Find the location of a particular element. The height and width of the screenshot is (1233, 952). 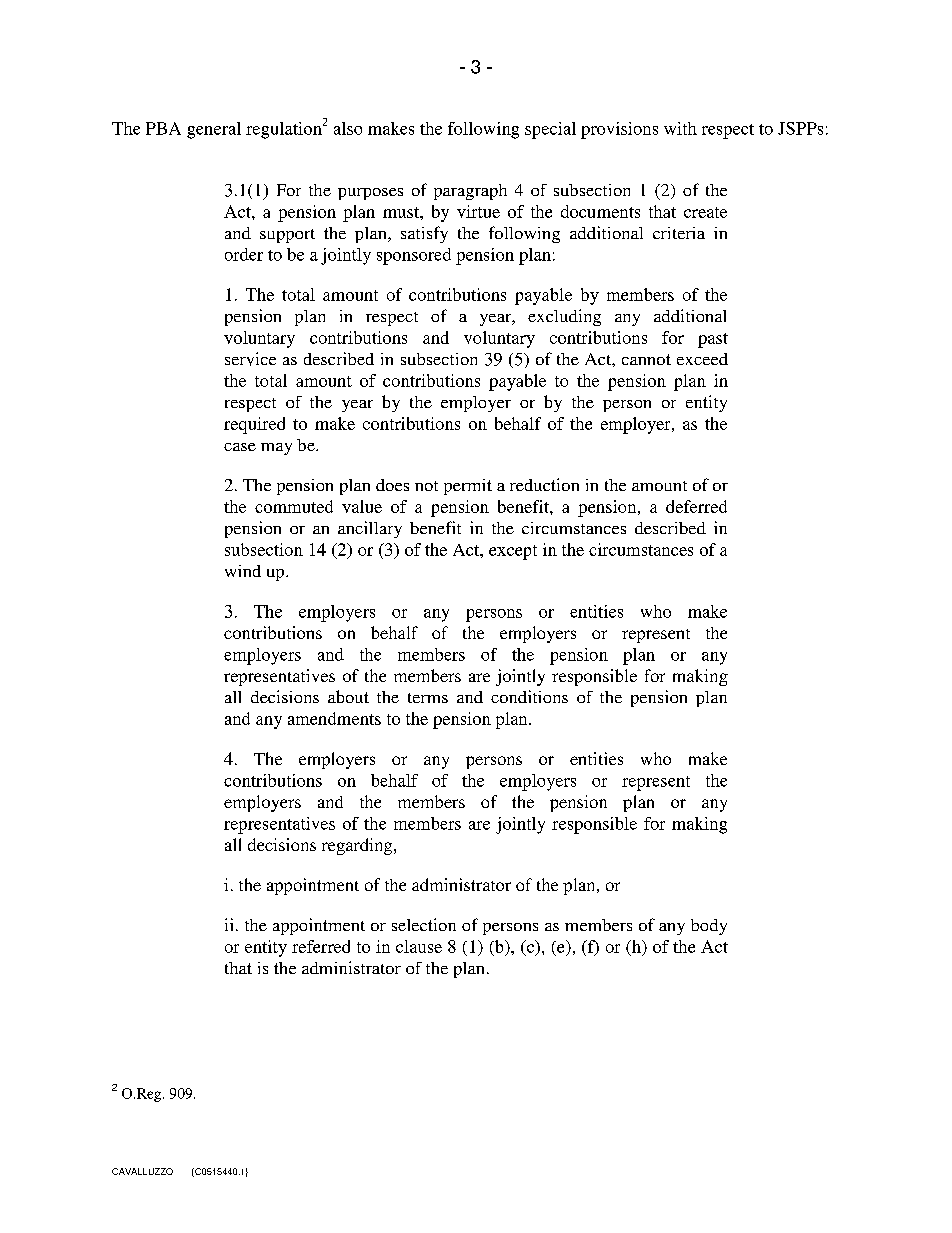

cannot is located at coordinates (646, 359).
